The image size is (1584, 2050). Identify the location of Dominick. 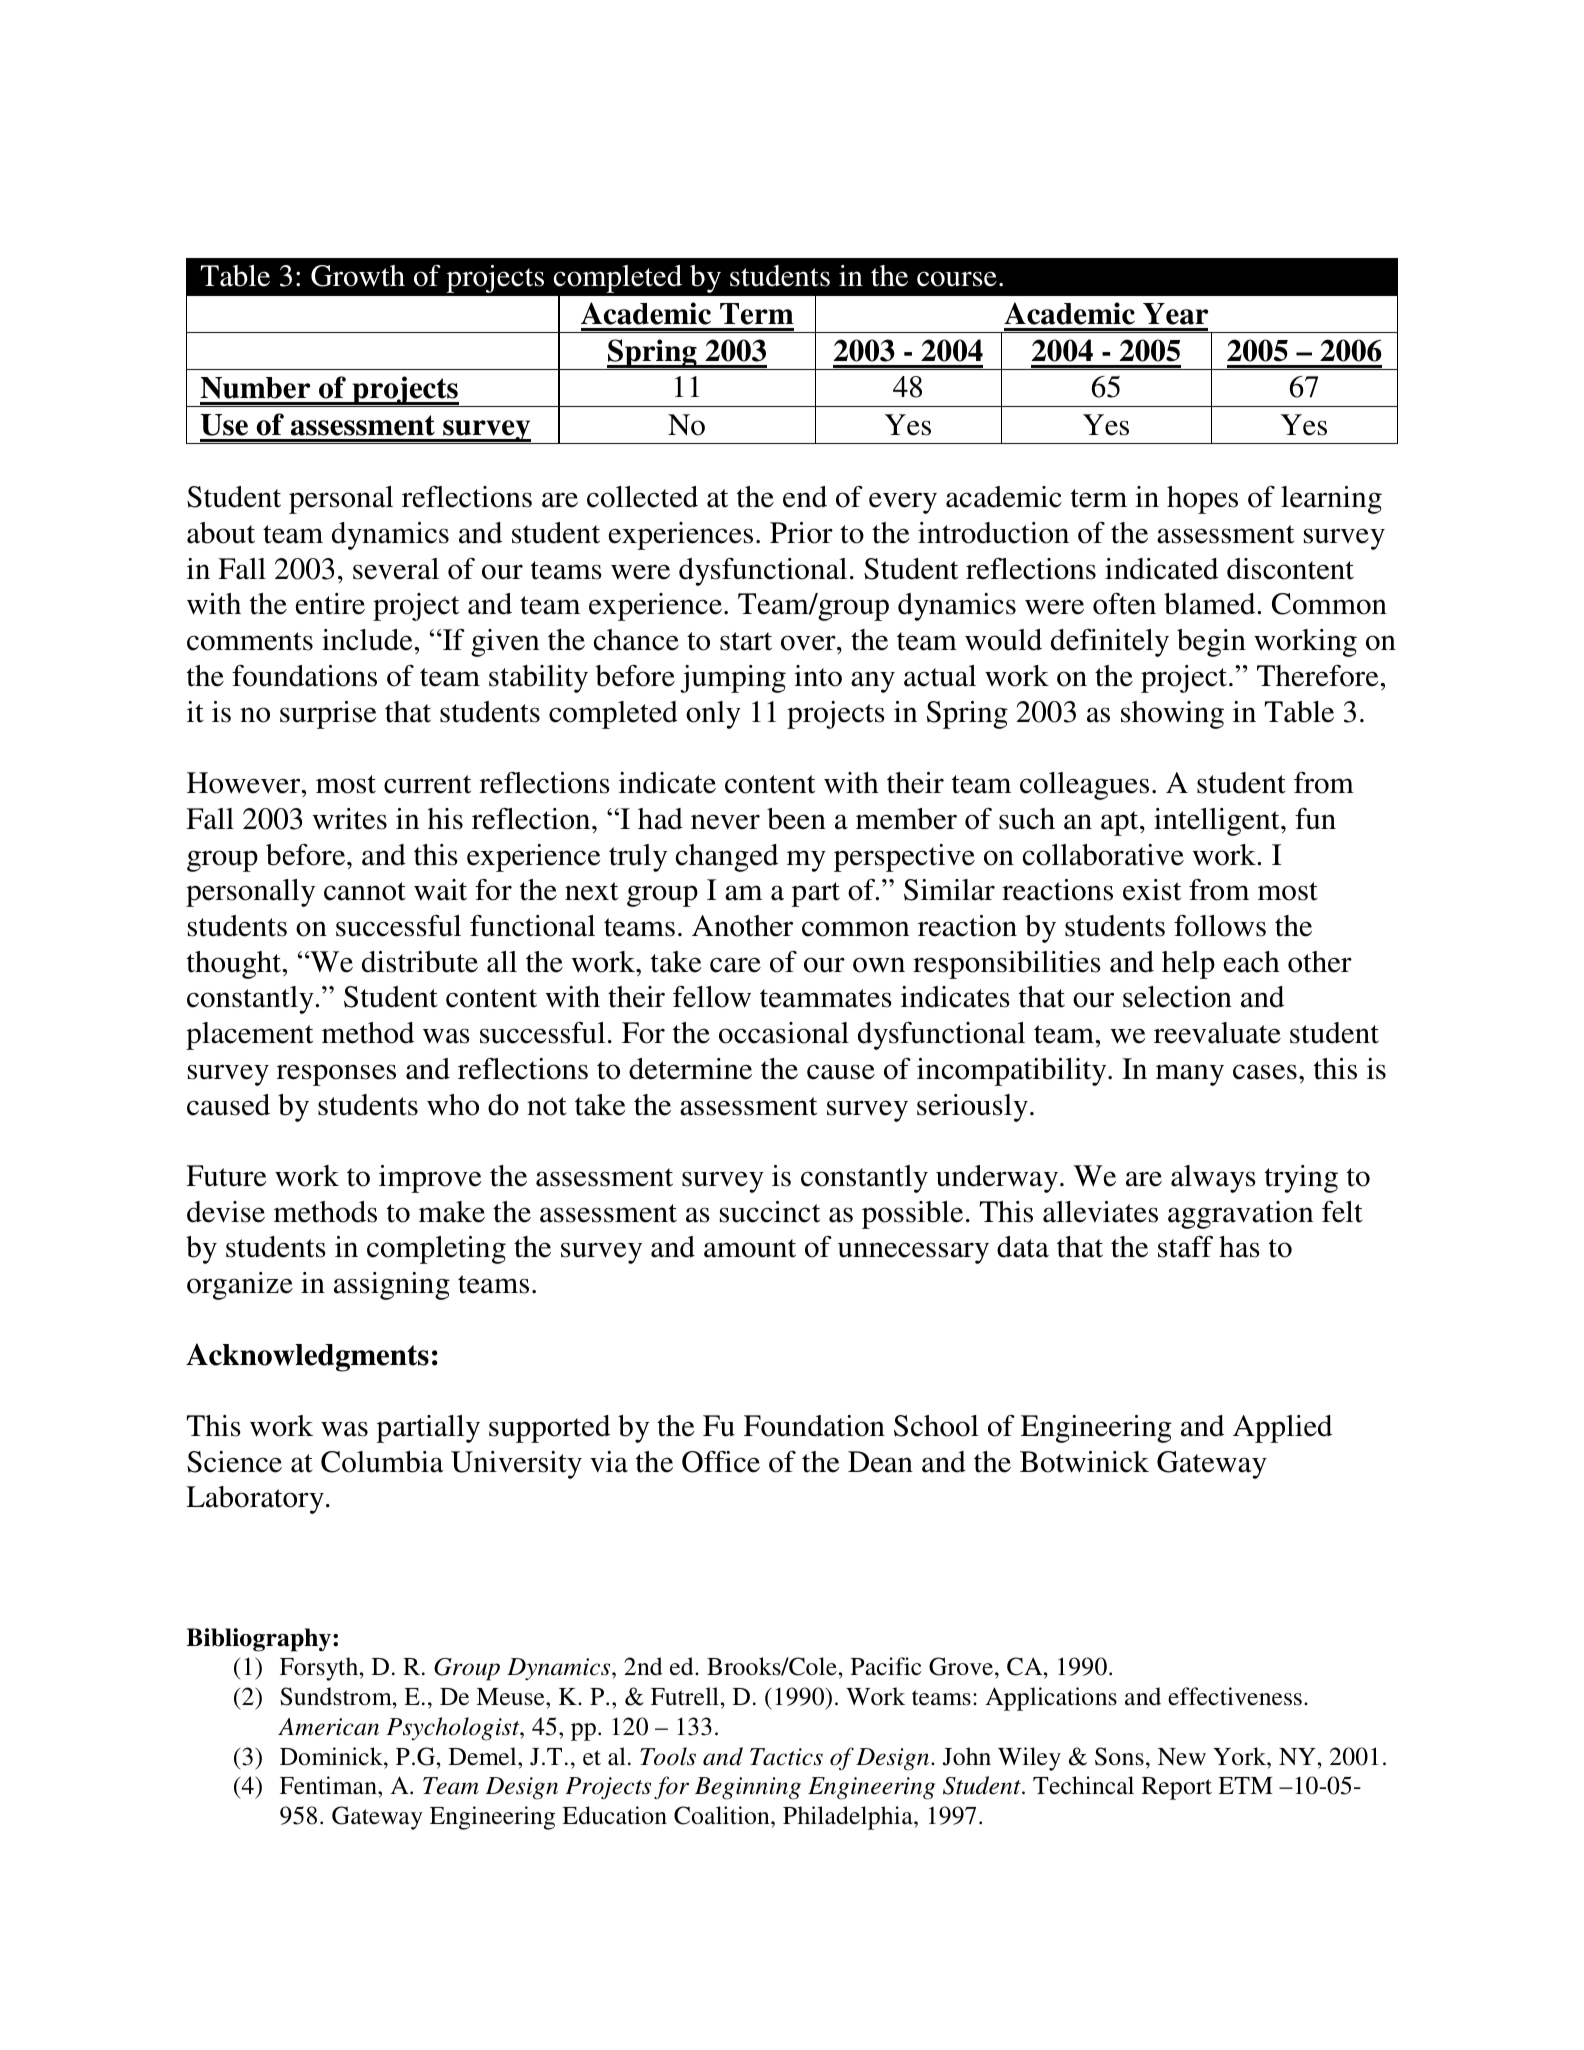
(332, 1756).
